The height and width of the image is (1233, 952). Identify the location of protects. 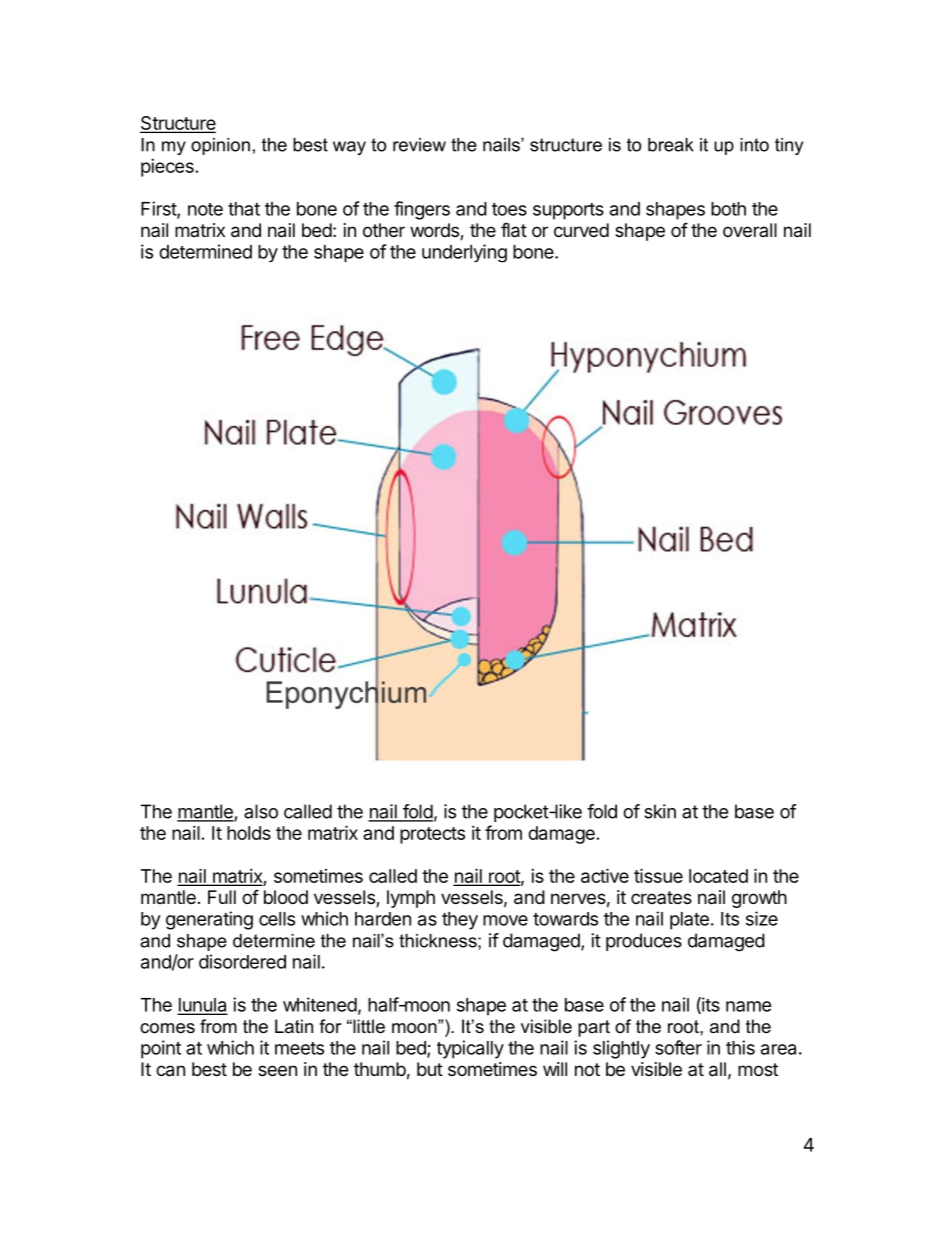
(432, 835).
